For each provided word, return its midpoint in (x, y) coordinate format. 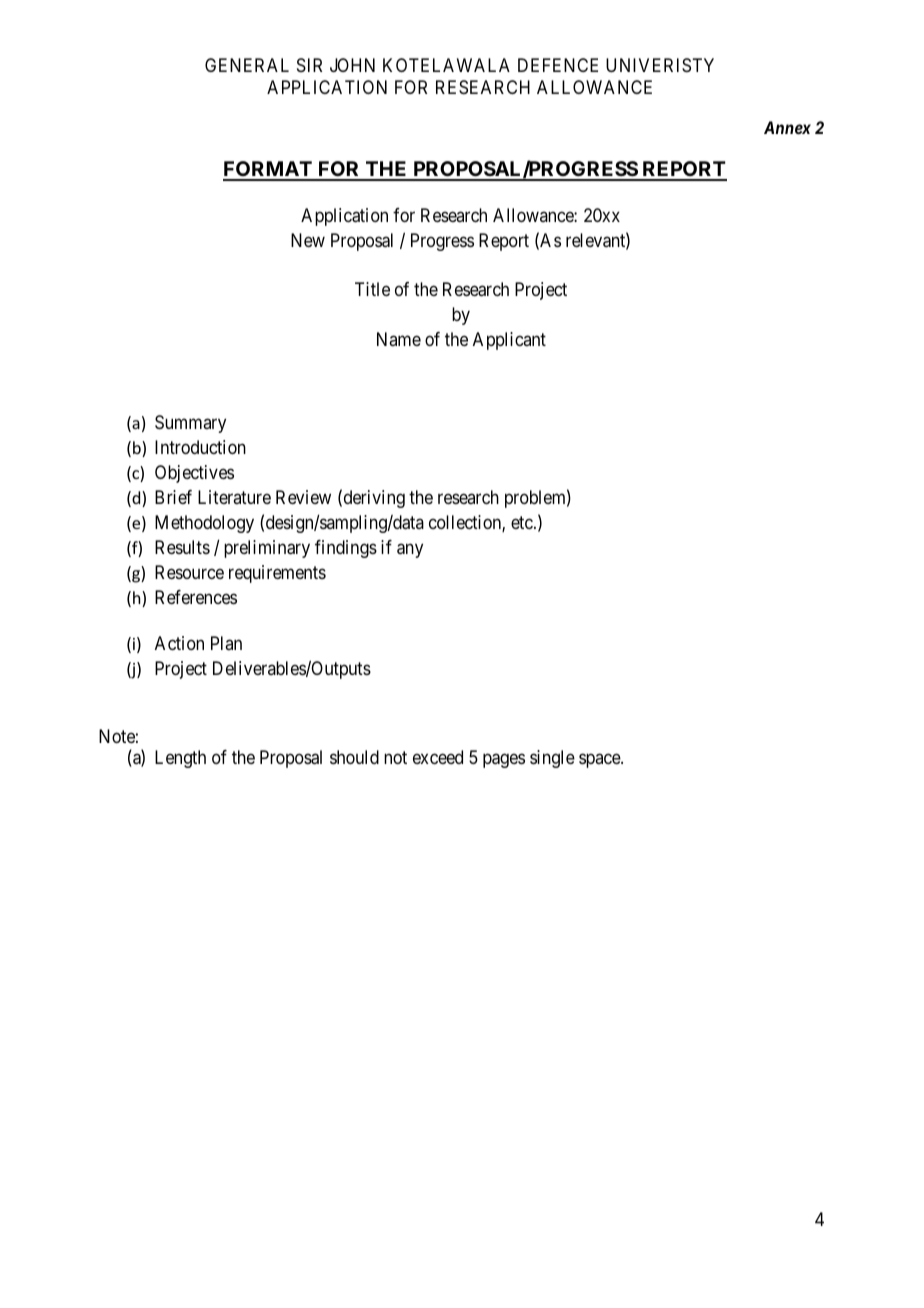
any (410, 550)
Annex (787, 127)
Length (180, 759)
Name (399, 339)
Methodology (204, 524)
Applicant (509, 341)
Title (372, 289)
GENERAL (247, 65)
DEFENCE (558, 65)
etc (523, 522)
